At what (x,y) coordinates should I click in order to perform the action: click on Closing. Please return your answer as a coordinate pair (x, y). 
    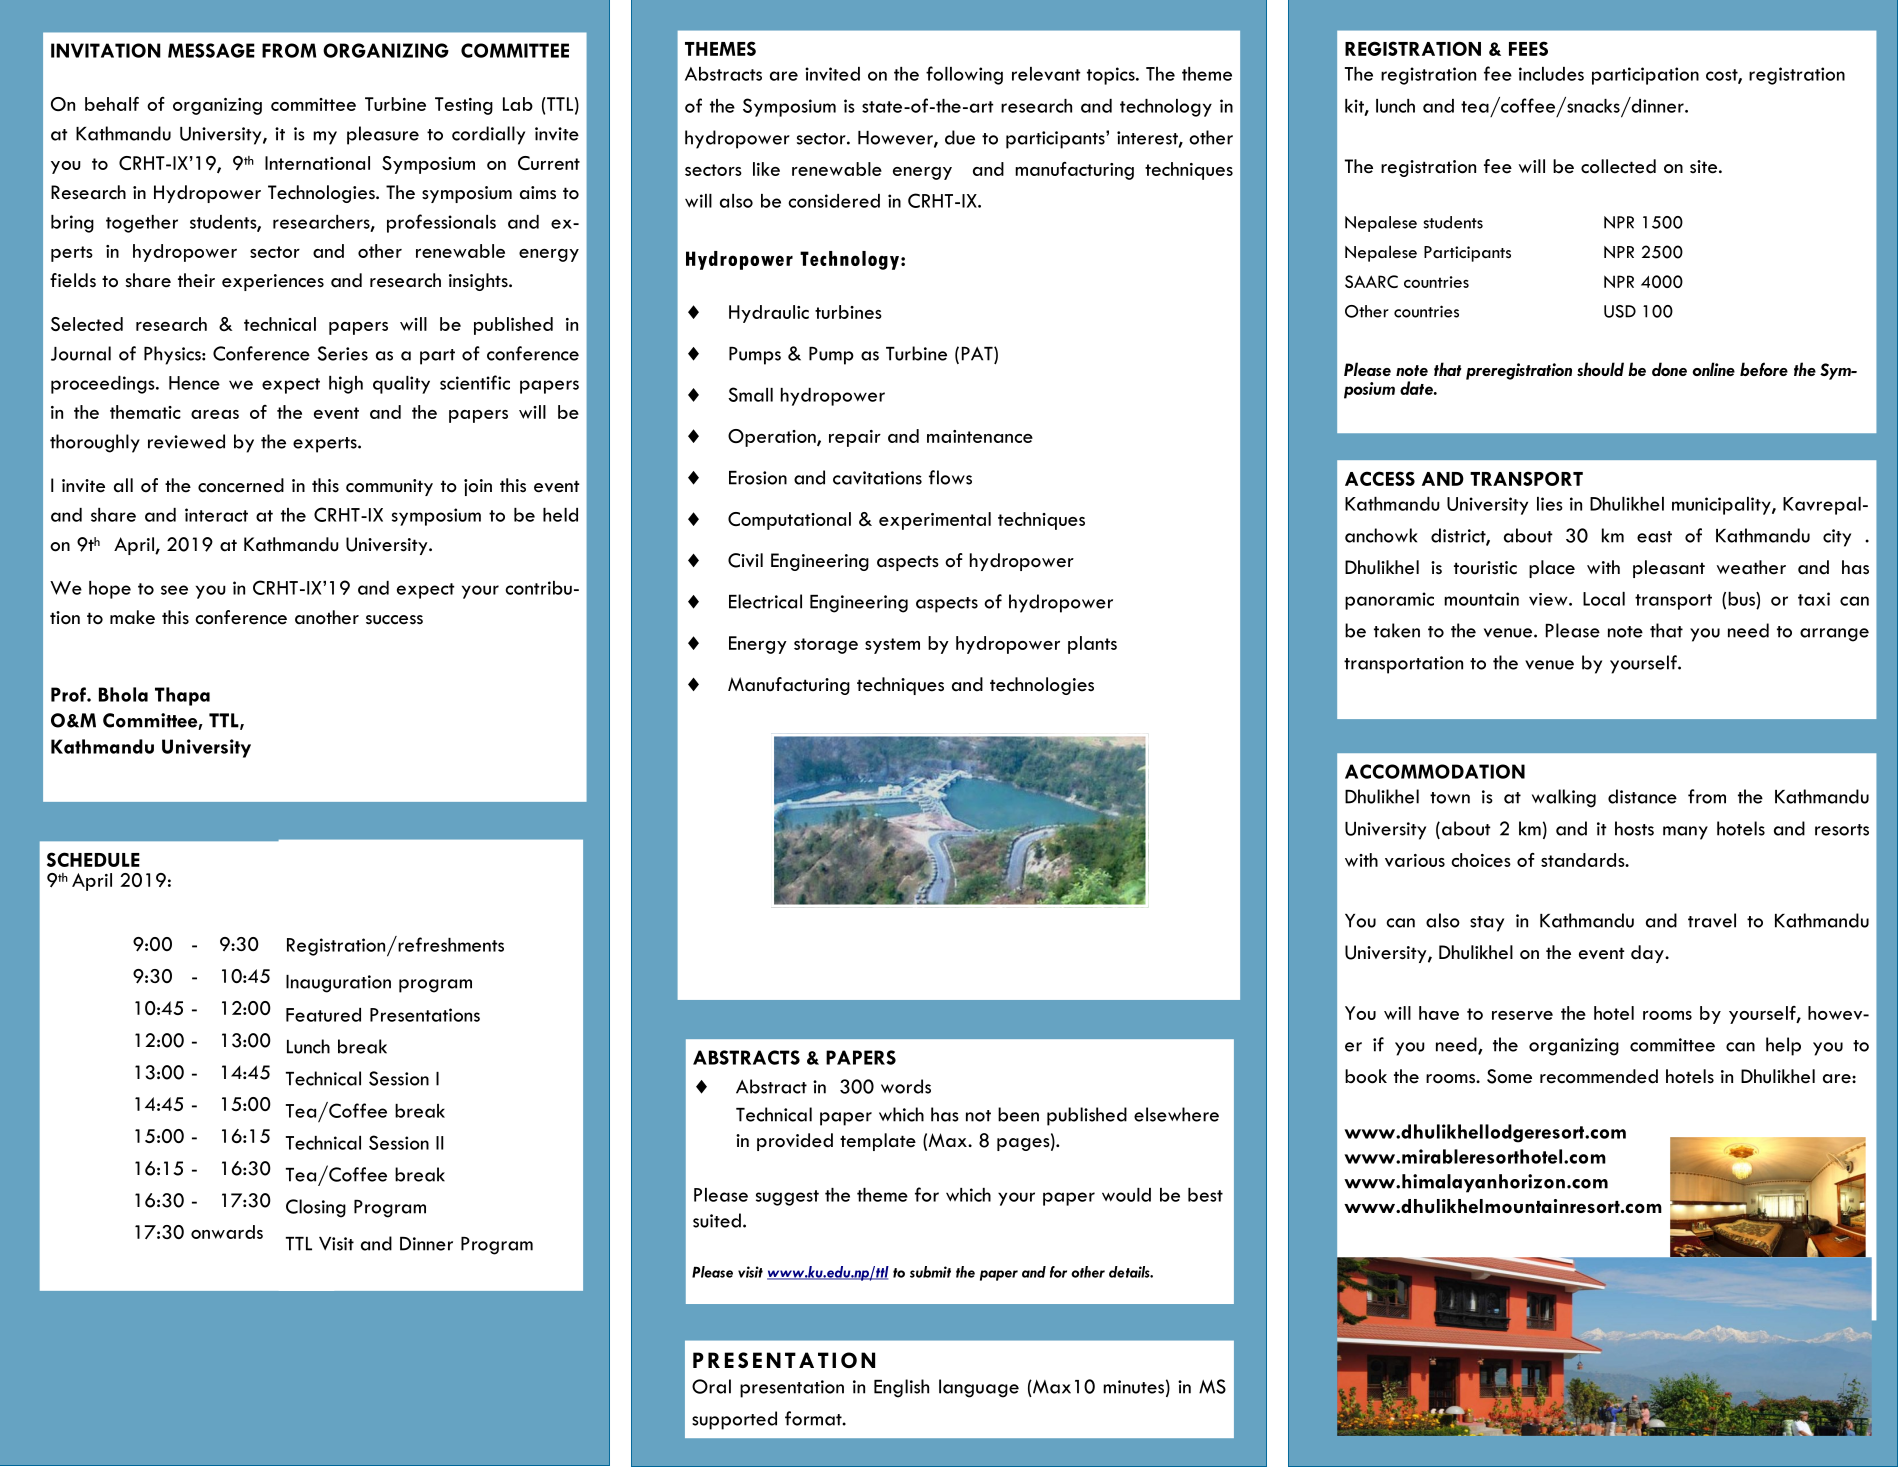
    Looking at the image, I should click on (316, 1208).
